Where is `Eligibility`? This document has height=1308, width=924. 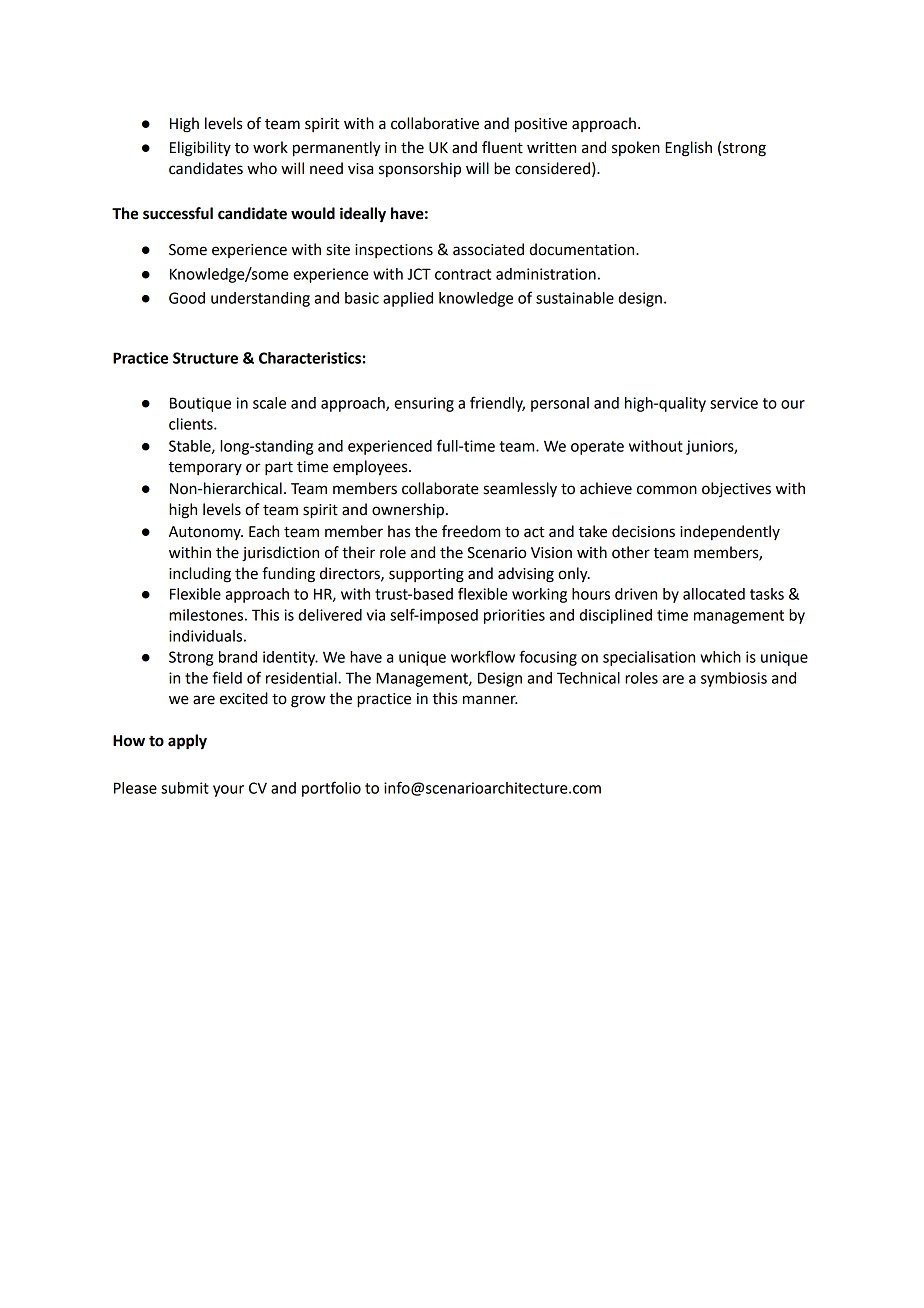 Eligibility is located at coordinates (200, 149).
